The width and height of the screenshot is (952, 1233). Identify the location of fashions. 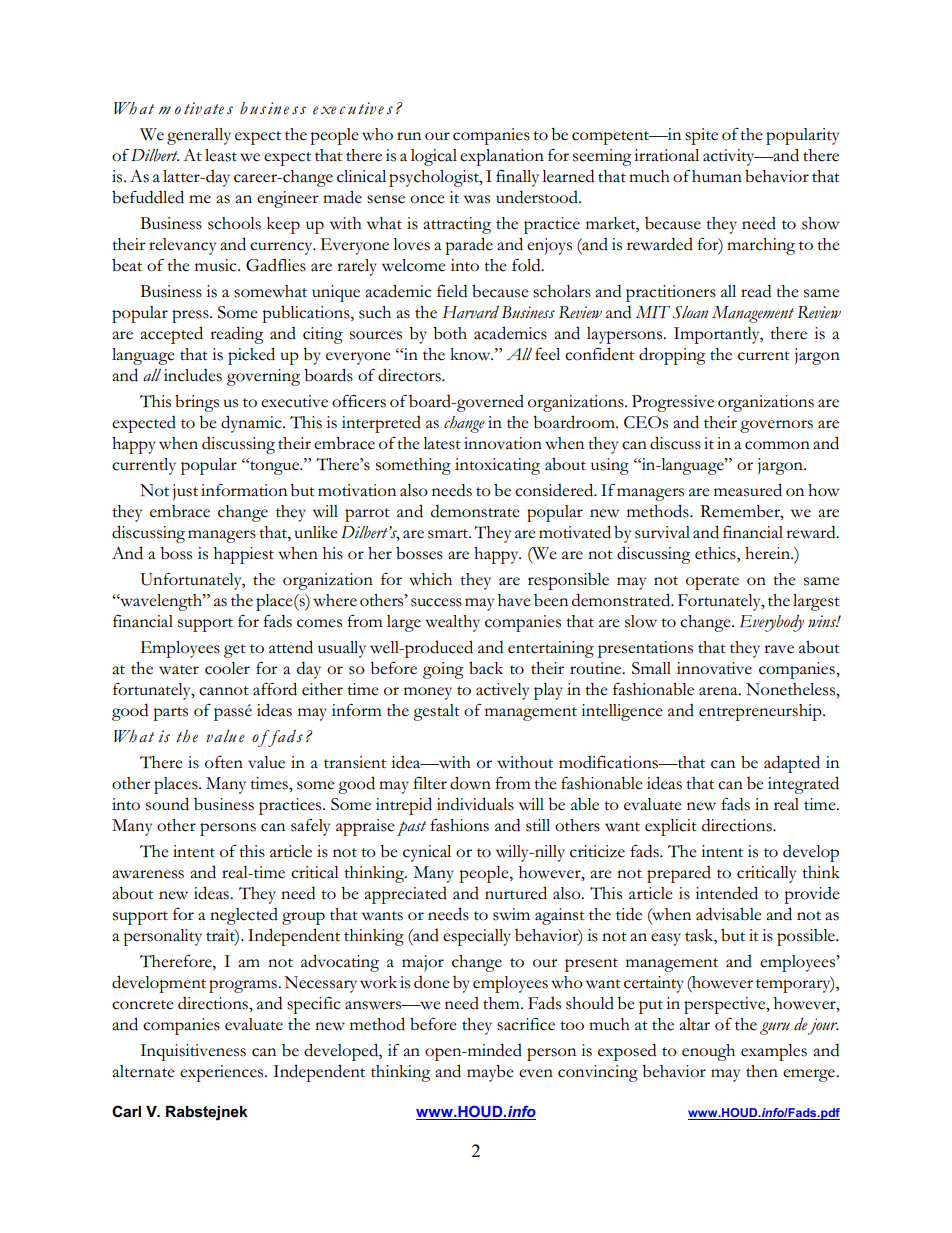
(459, 825).
